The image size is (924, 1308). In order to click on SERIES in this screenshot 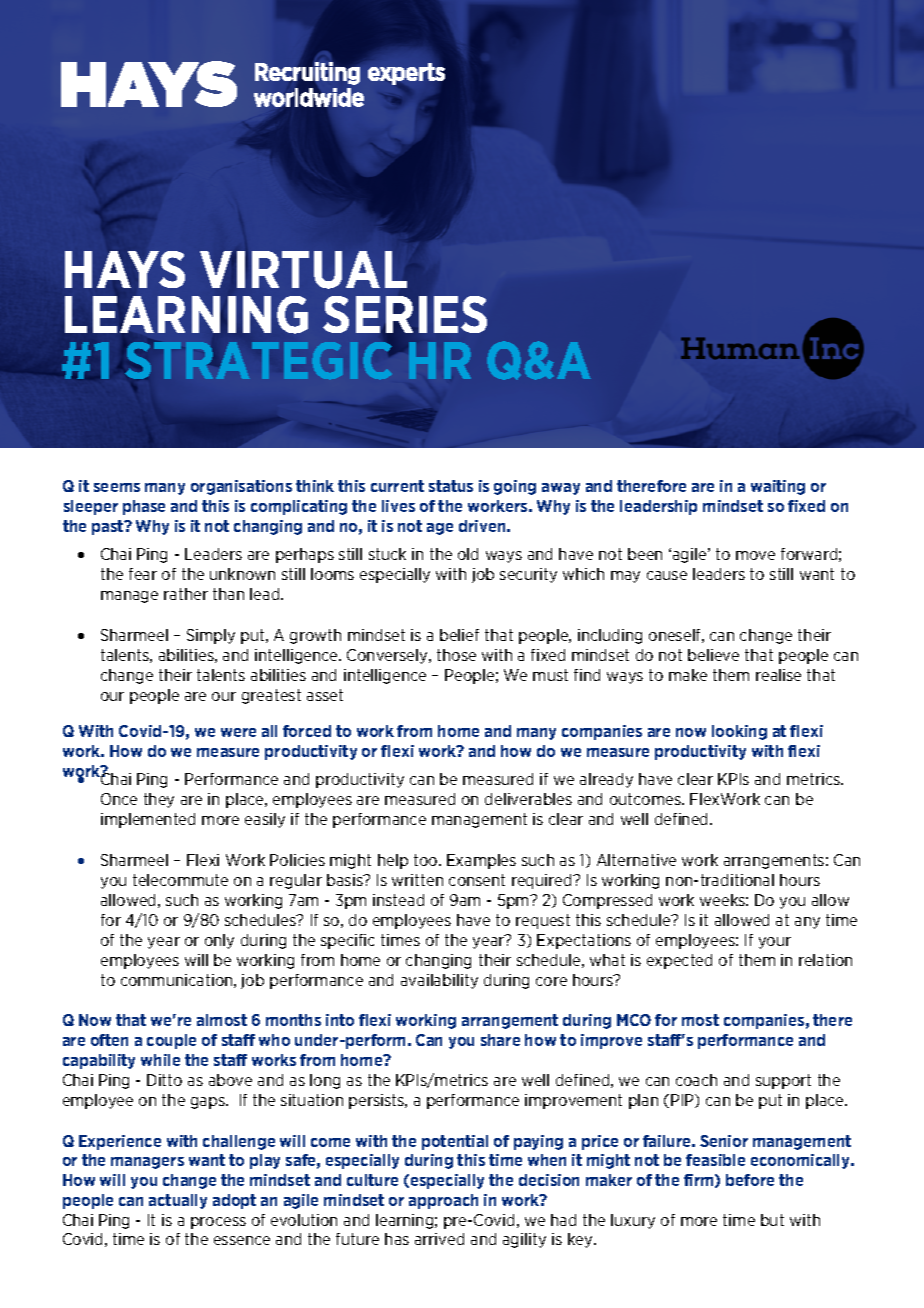, I will do `click(405, 314)`.
